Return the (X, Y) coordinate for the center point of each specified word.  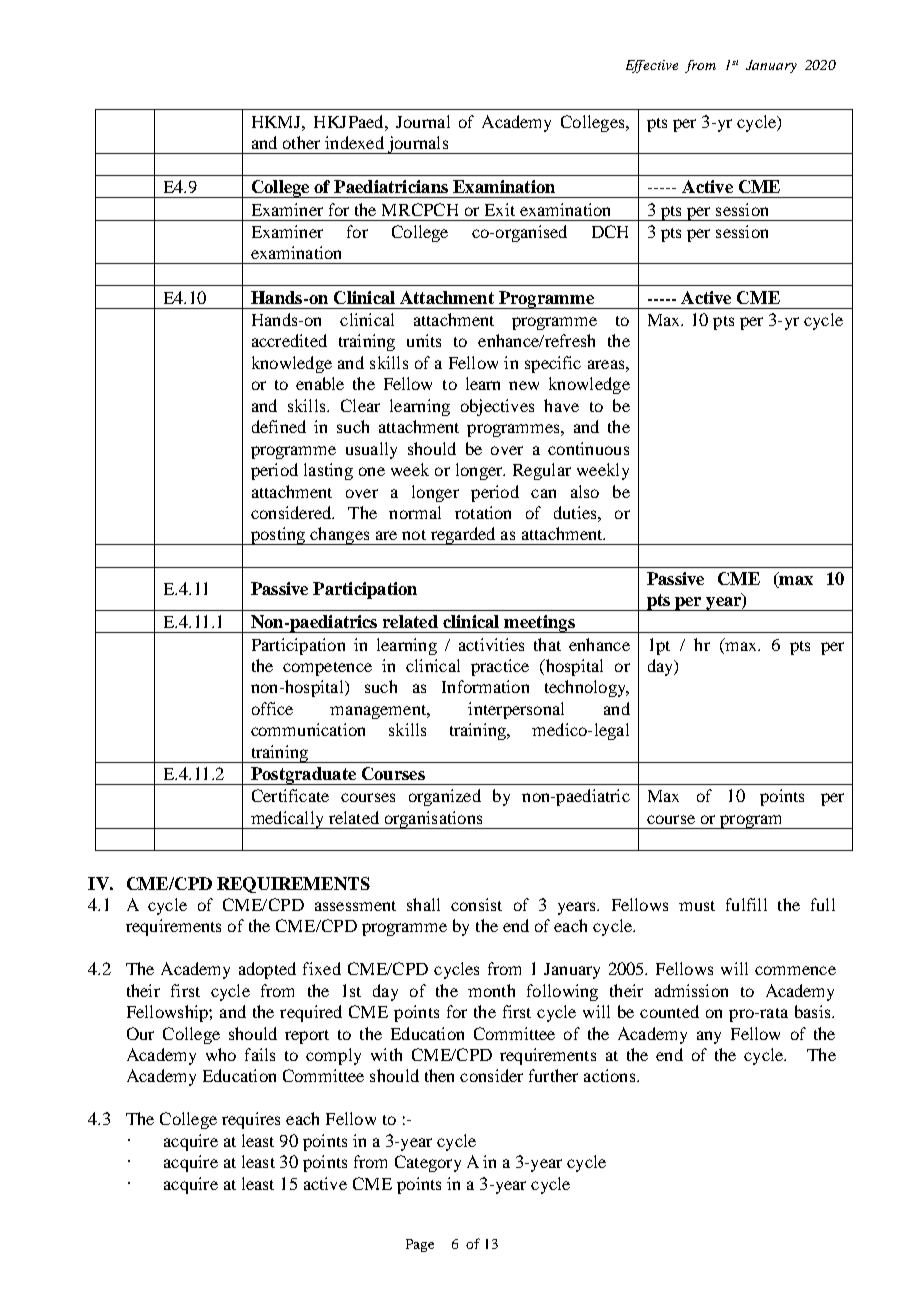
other (301, 142)
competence (327, 669)
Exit (500, 209)
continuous (588, 448)
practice (500, 667)
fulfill (746, 904)
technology (586, 688)
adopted (267, 970)
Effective (652, 66)
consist (476, 904)
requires (251, 1120)
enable (320, 383)
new (524, 385)
